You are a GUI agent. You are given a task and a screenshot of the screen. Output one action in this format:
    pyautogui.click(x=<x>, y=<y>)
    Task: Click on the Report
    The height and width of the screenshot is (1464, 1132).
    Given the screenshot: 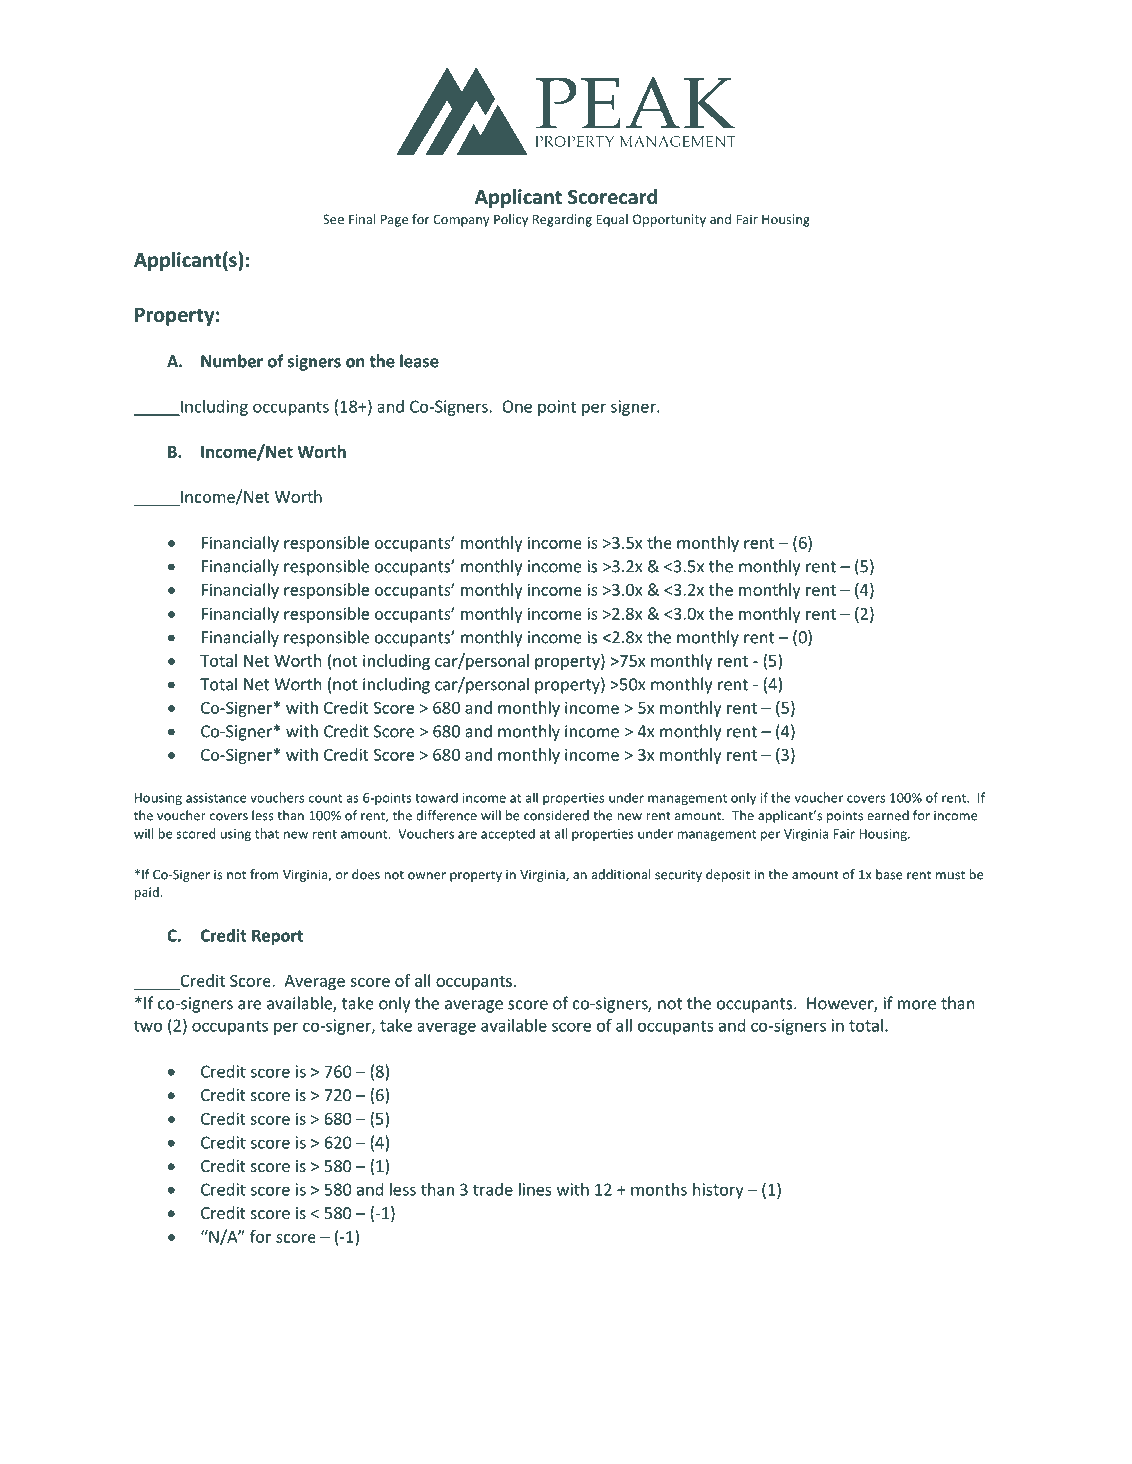 What is the action you would take?
    pyautogui.click(x=277, y=937)
